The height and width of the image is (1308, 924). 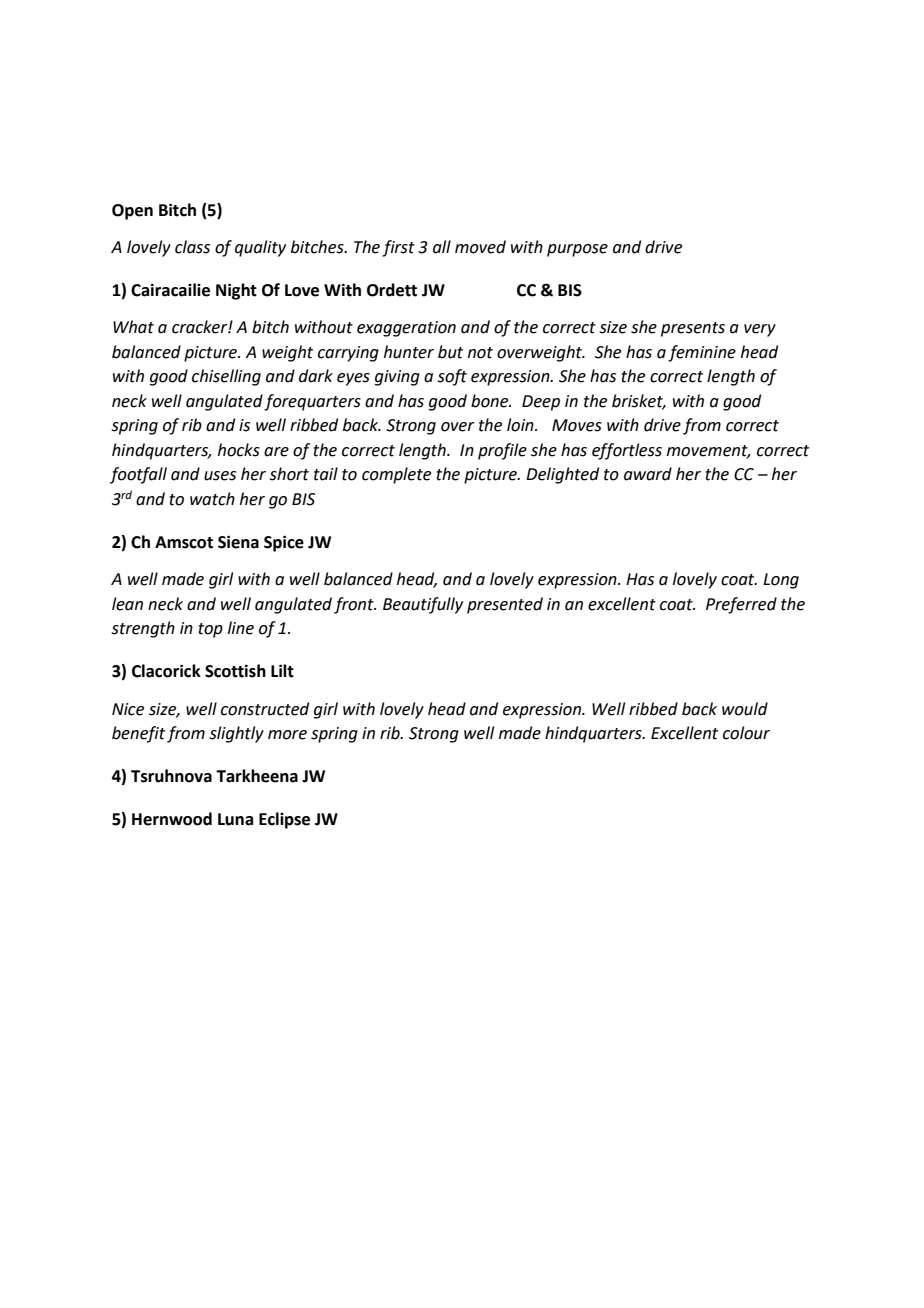 I want to click on more, so click(x=287, y=735).
